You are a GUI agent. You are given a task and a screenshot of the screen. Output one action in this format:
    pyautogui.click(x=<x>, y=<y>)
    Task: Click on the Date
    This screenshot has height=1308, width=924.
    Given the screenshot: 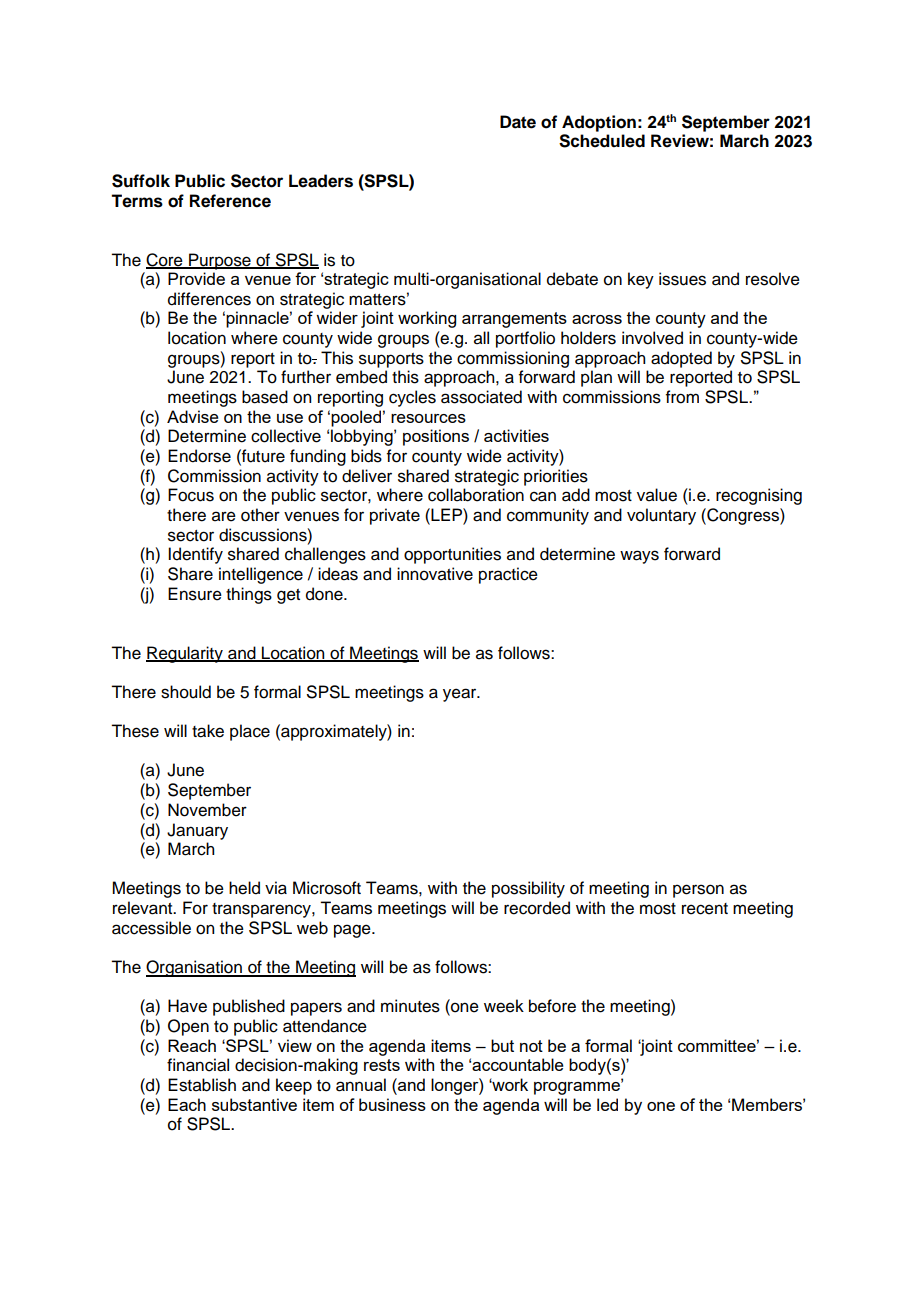 What is the action you would take?
    pyautogui.click(x=518, y=122)
